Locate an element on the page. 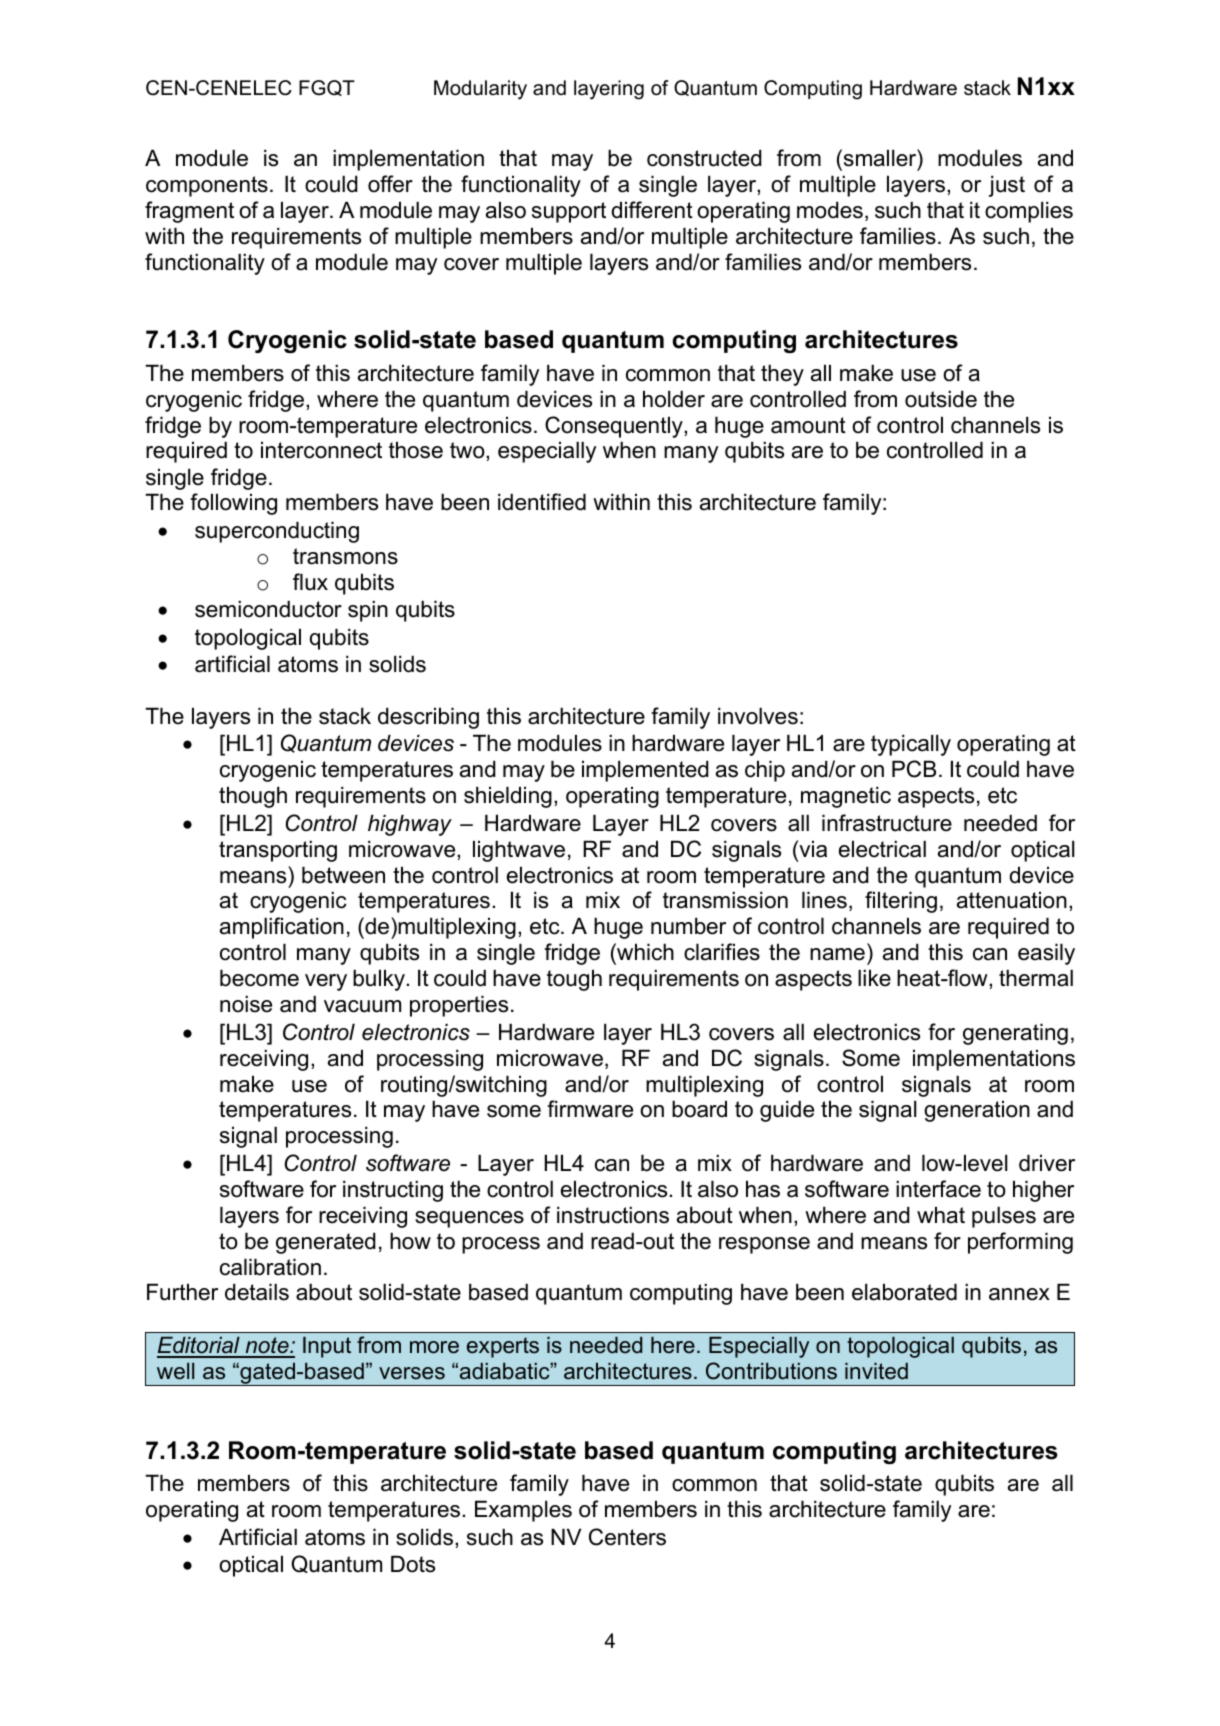 This document has height=1726, width=1220. Dots is located at coordinates (413, 1564).
